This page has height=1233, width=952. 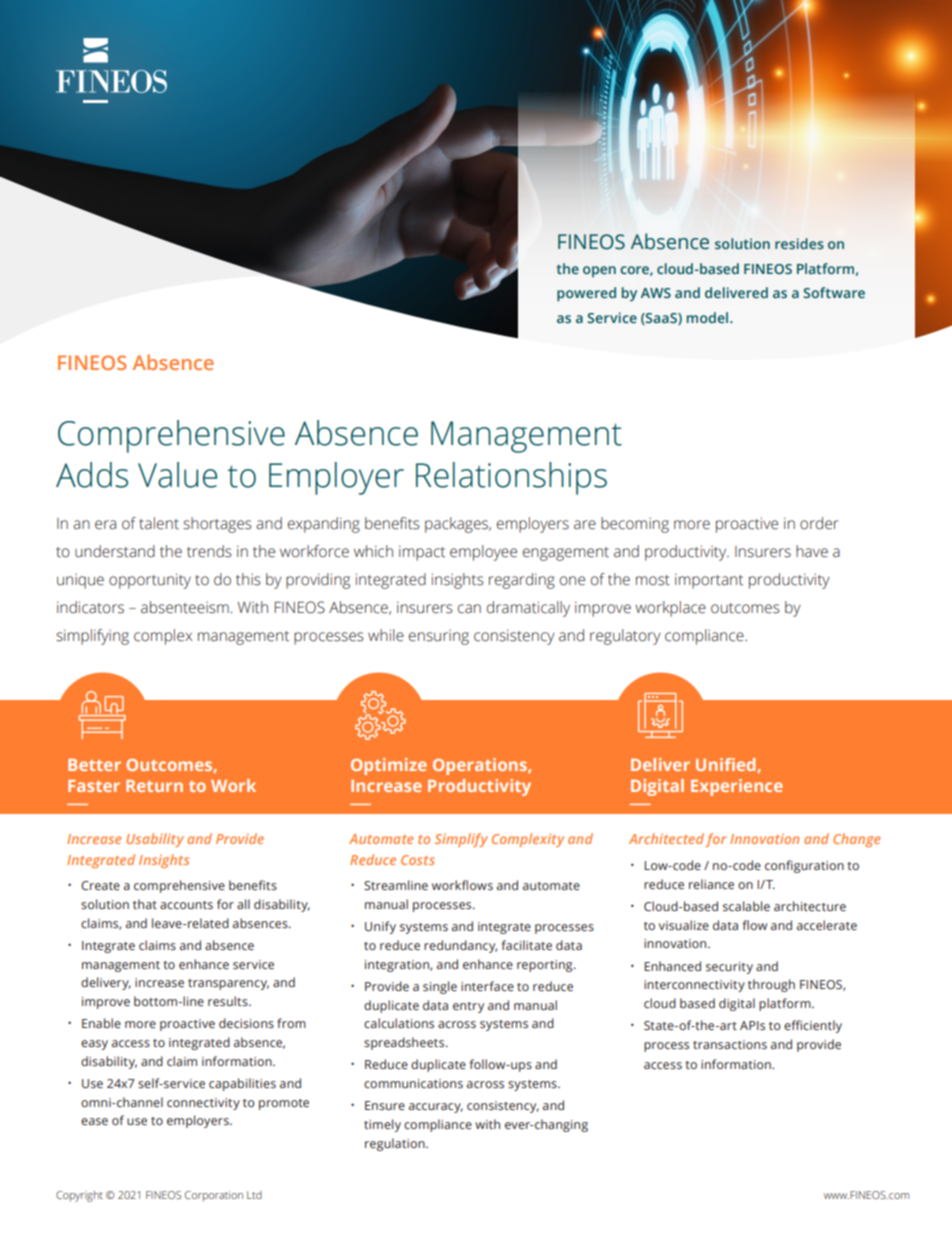 I want to click on Corporation, so click(x=214, y=1196).
